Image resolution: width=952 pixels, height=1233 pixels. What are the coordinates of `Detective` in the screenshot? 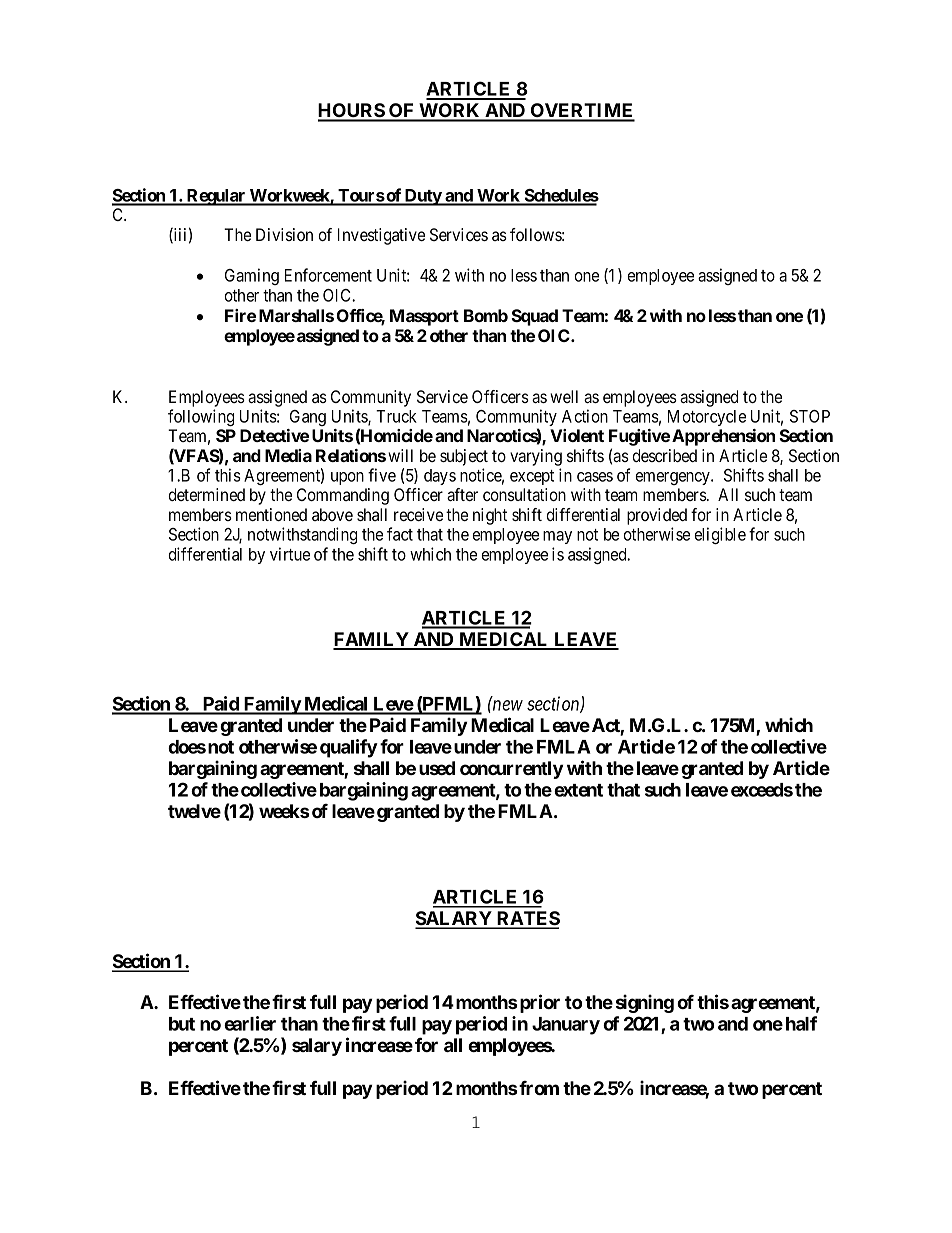 It's located at (274, 435).
